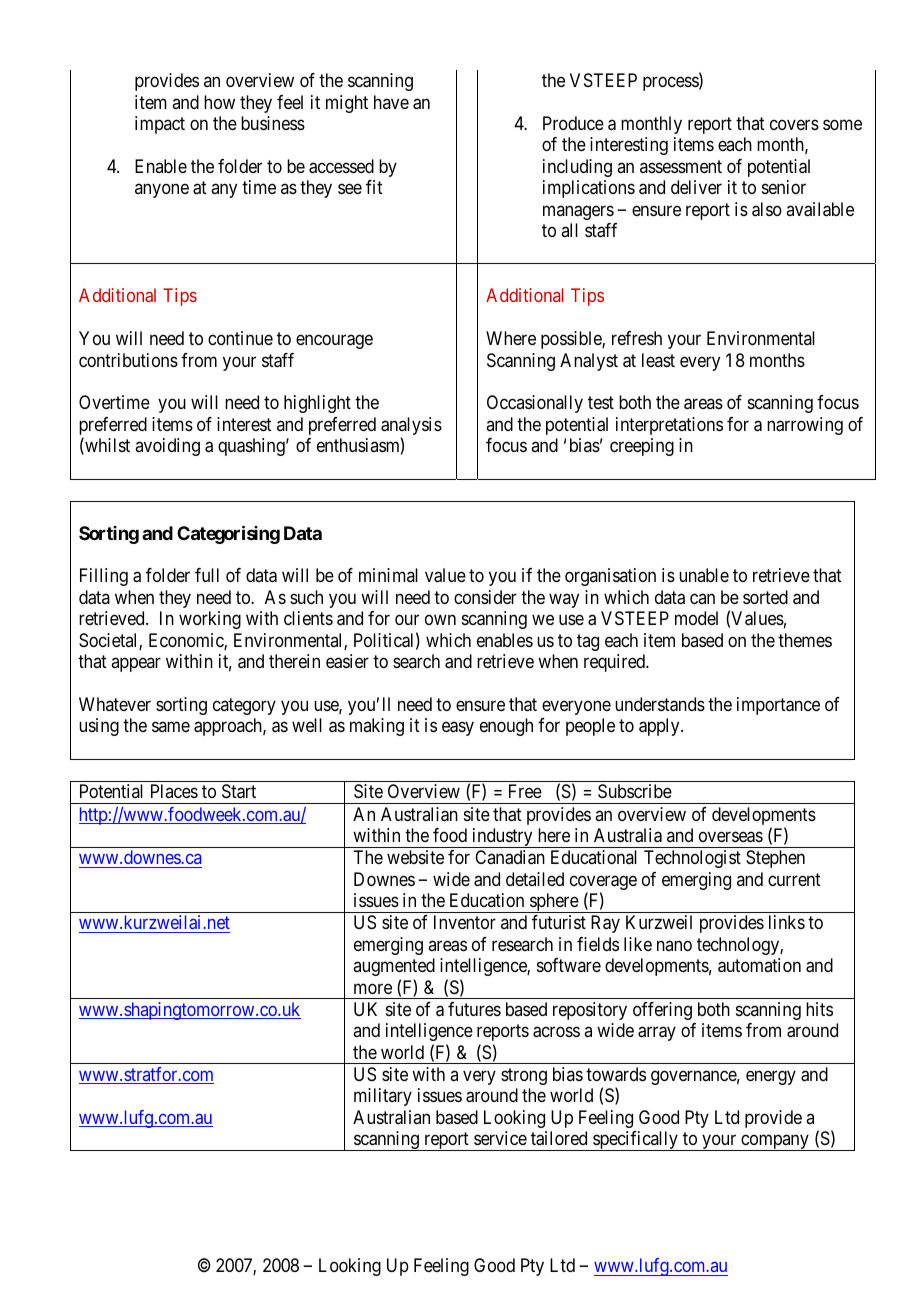 This screenshot has width=924, height=1308. What do you see at coordinates (671, 84) in the screenshot?
I see `process` at bounding box center [671, 84].
